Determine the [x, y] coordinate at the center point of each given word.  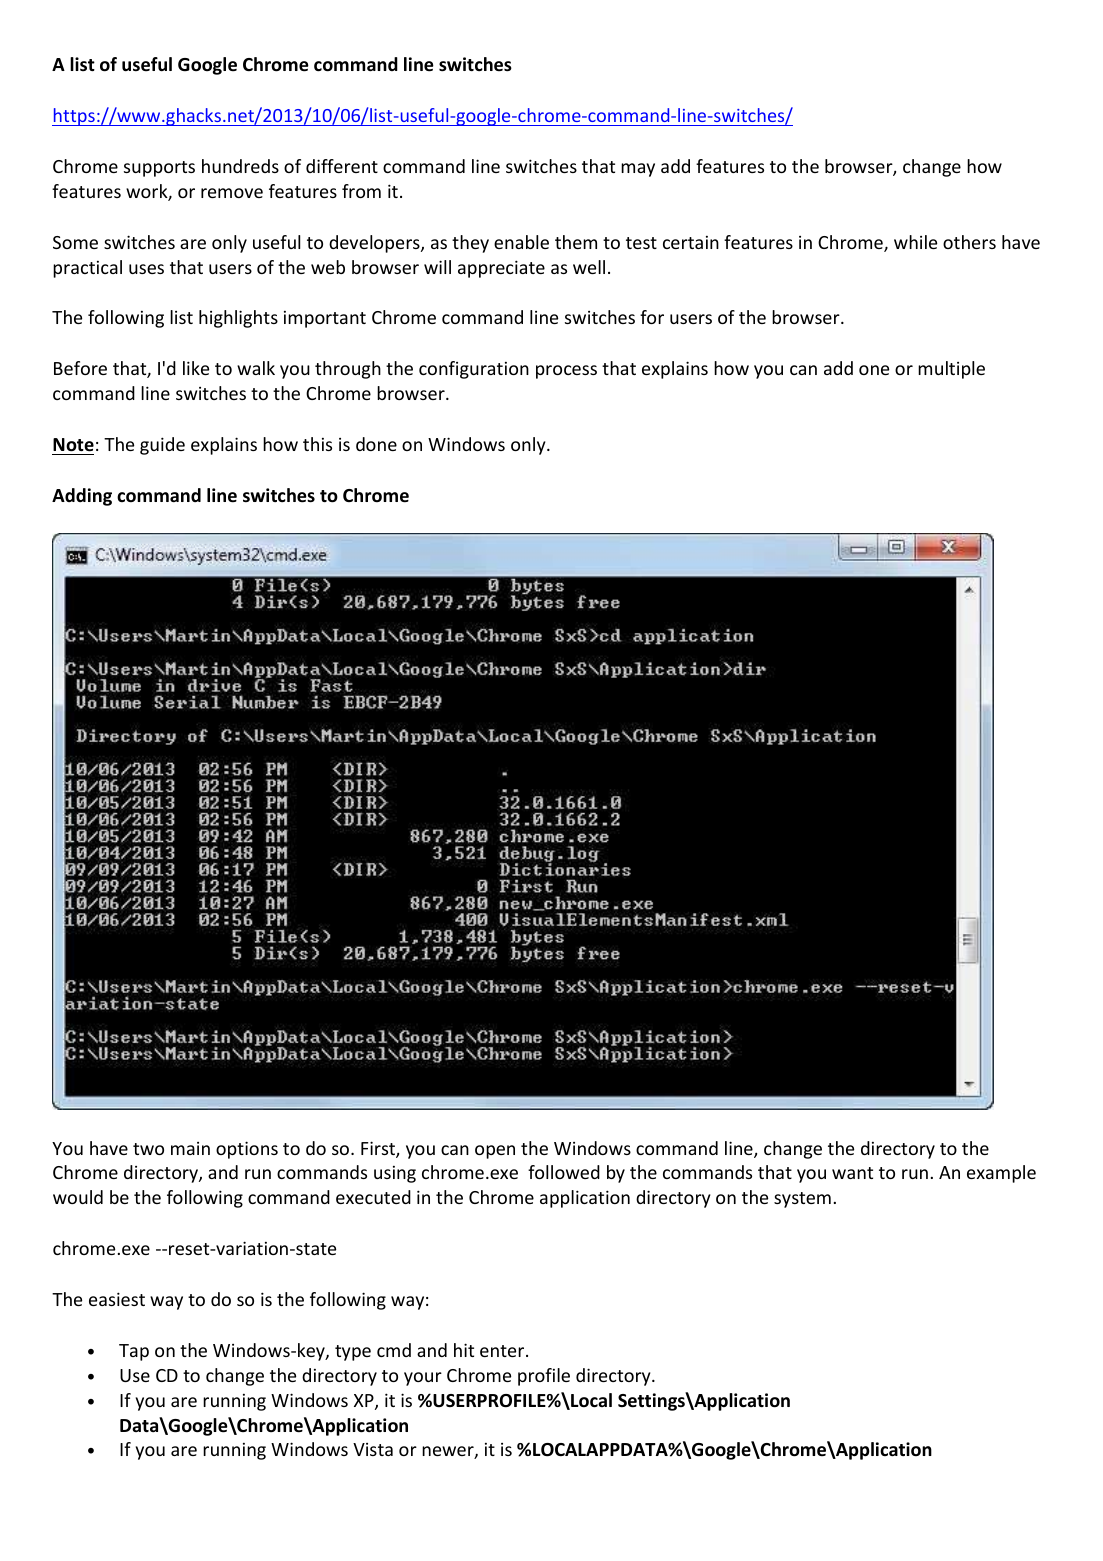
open [495, 1152]
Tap [134, 1352]
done [376, 444]
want [852, 1173]
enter [503, 1351]
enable [521, 242]
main [190, 1148]
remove [232, 193]
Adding [82, 497]
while [915, 242]
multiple [951, 370]
